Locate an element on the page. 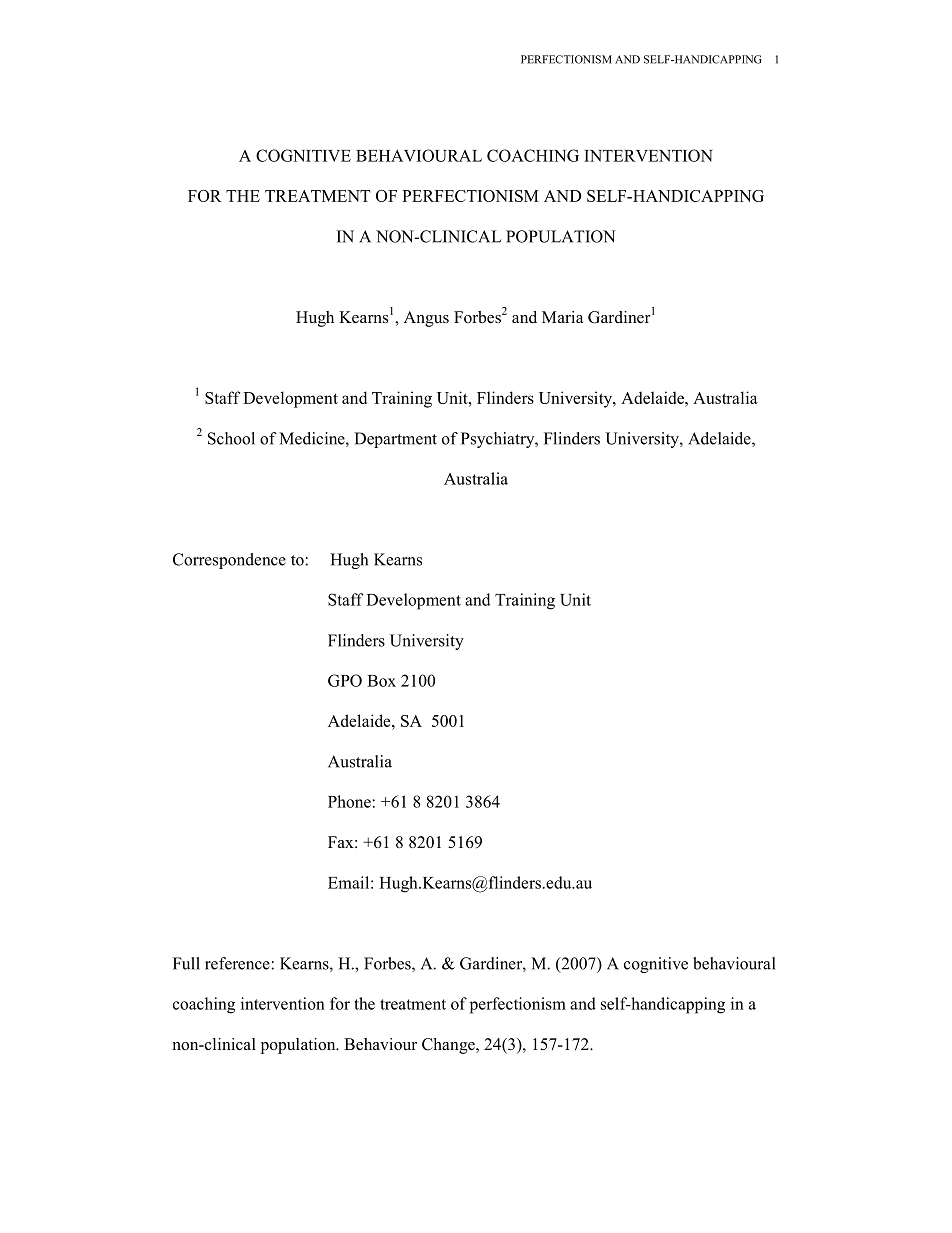 Image resolution: width=952 pixels, height=1233 pixels. Angus is located at coordinates (426, 319).
